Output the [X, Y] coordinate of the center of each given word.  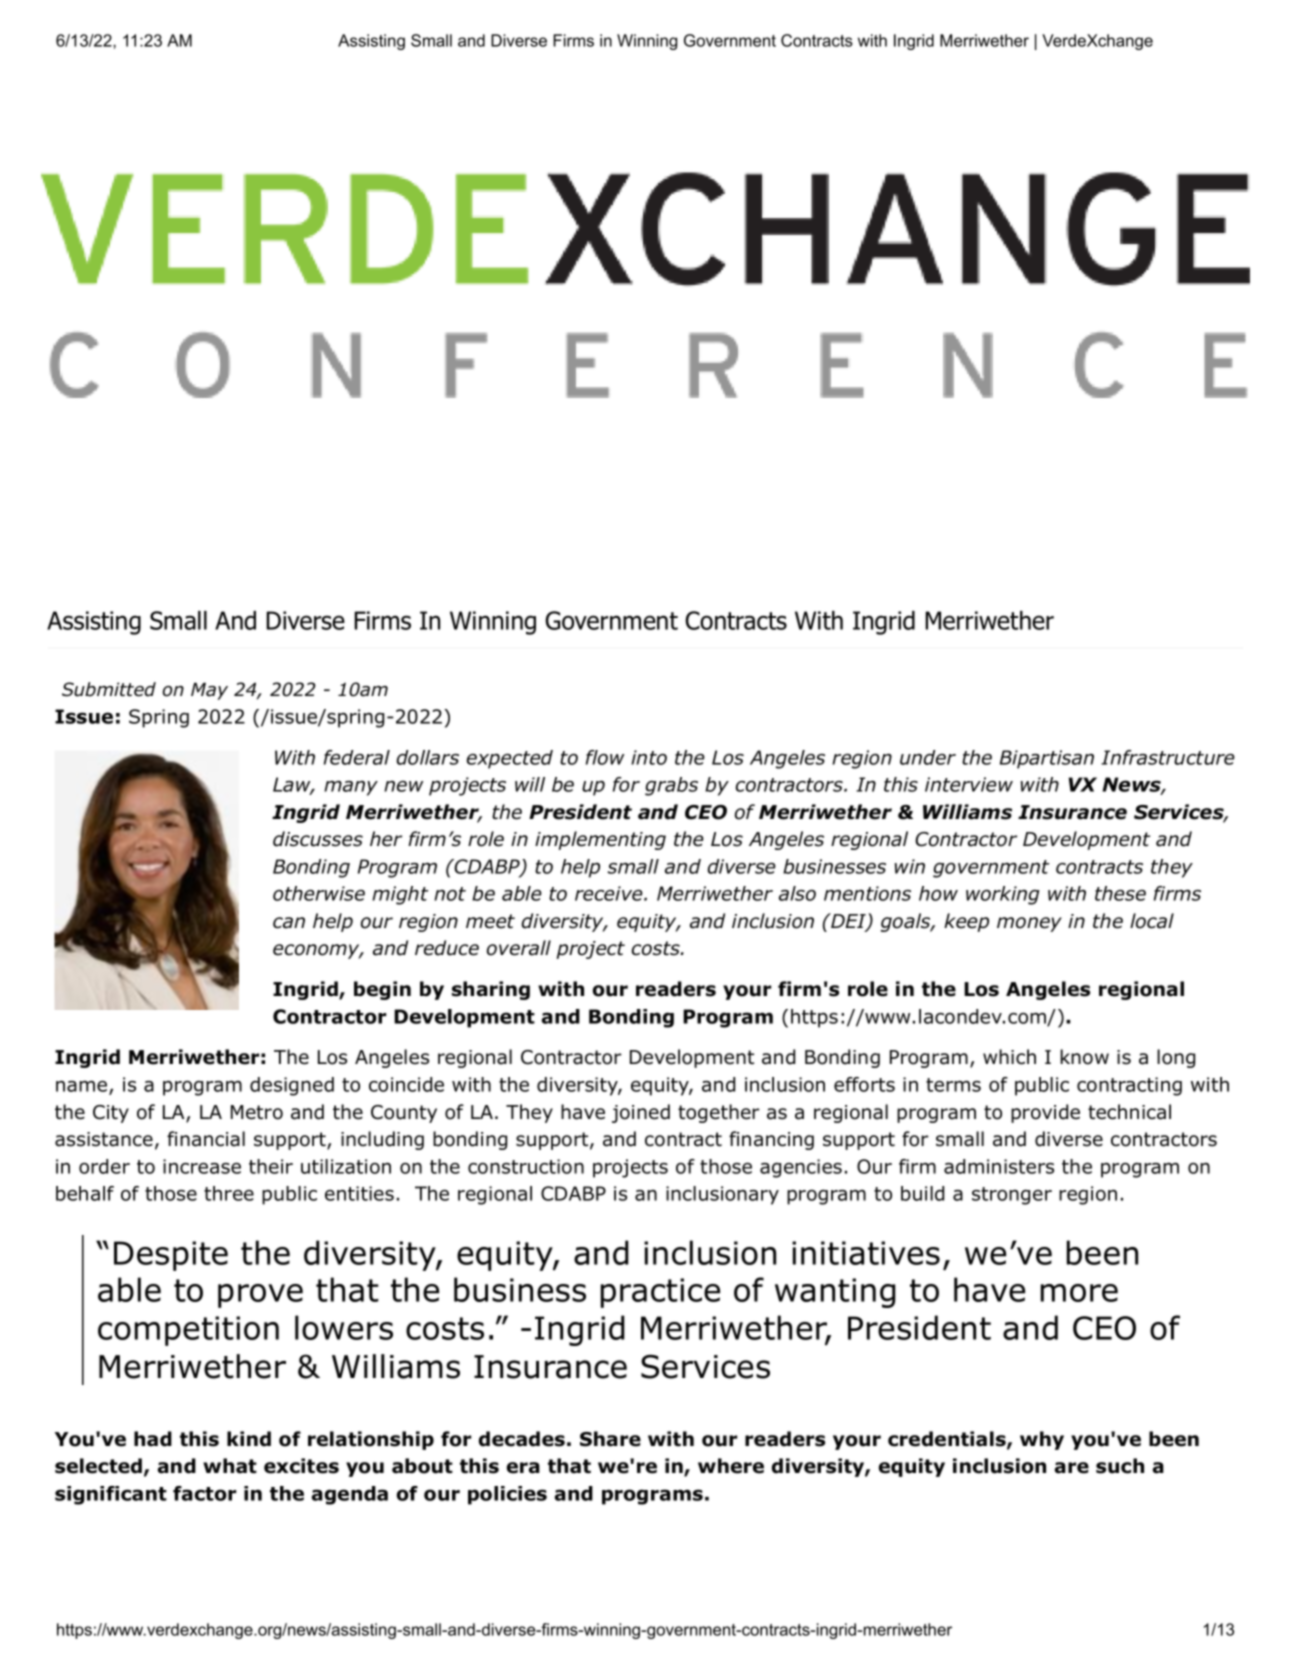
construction [526, 1166]
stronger [1012, 1196]
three [229, 1193]
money [1029, 924]
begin [382, 990]
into [649, 757]
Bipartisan [1047, 759]
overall [519, 948]
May [209, 691]
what [230, 1466]
